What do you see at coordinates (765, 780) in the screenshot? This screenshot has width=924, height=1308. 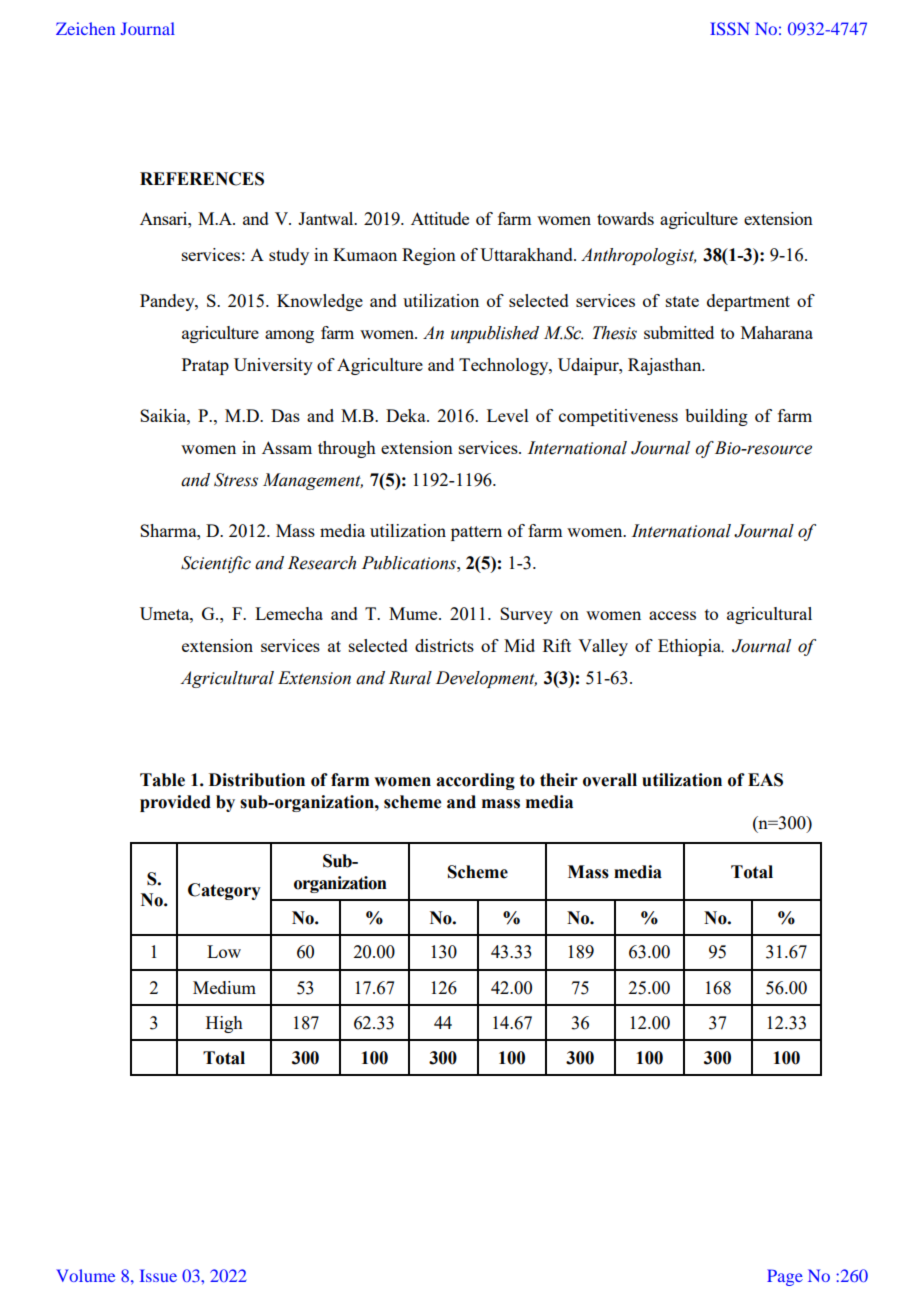 I see `EAS` at bounding box center [765, 780].
